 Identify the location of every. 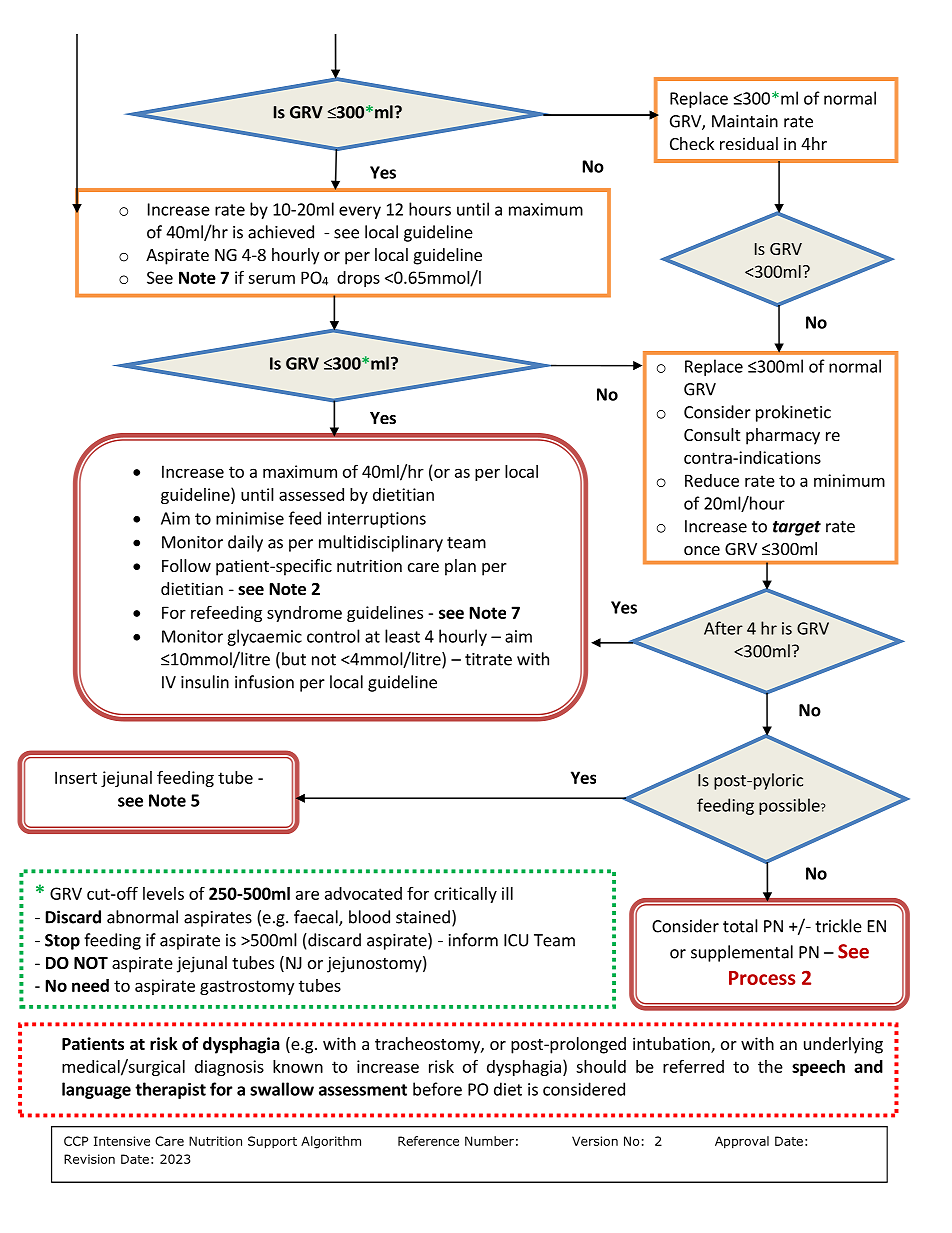
(360, 212).
